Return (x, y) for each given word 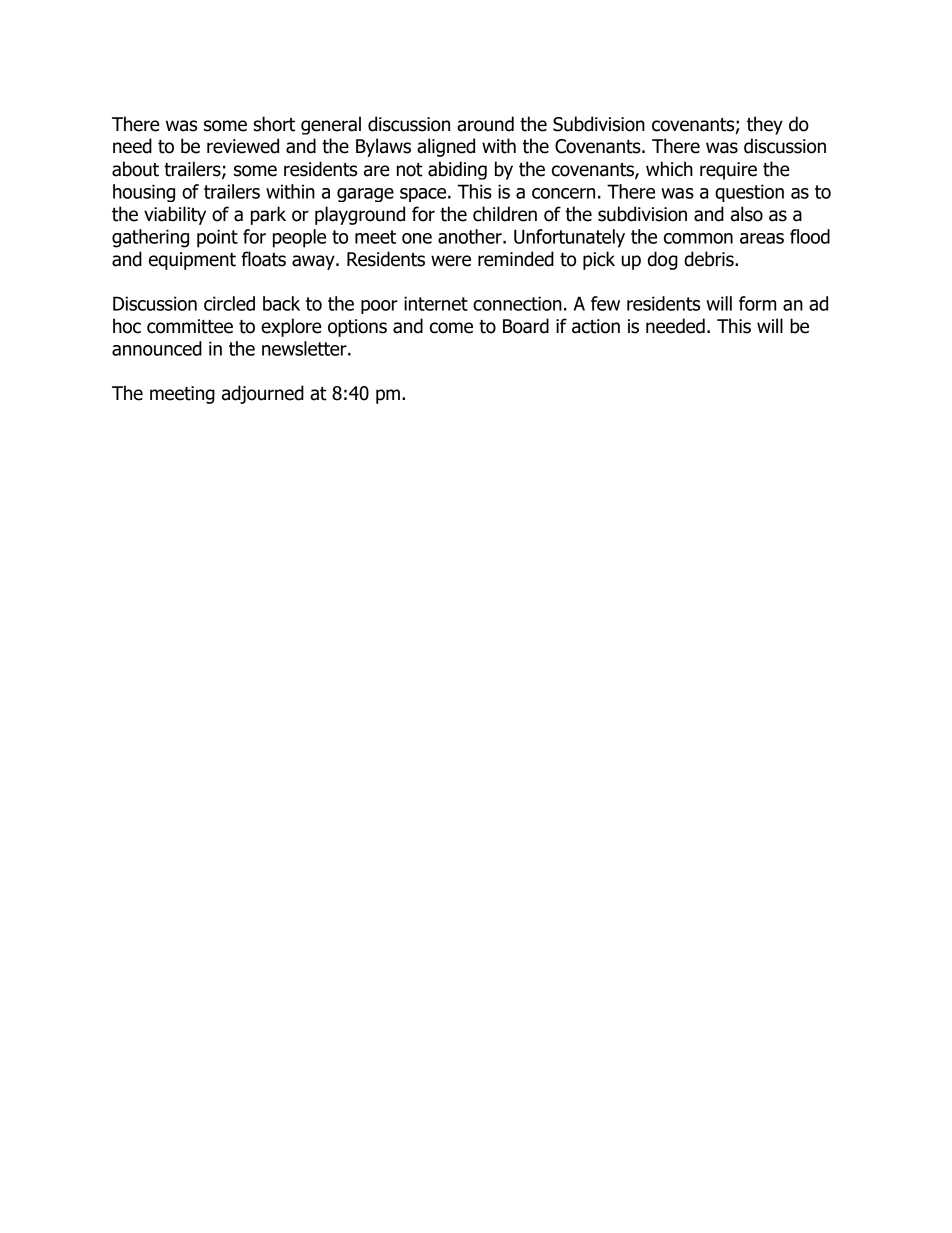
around (485, 124)
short (274, 124)
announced (157, 348)
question (749, 193)
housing (144, 193)
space (424, 195)
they (765, 125)
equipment (192, 261)
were (451, 261)
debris (710, 259)
